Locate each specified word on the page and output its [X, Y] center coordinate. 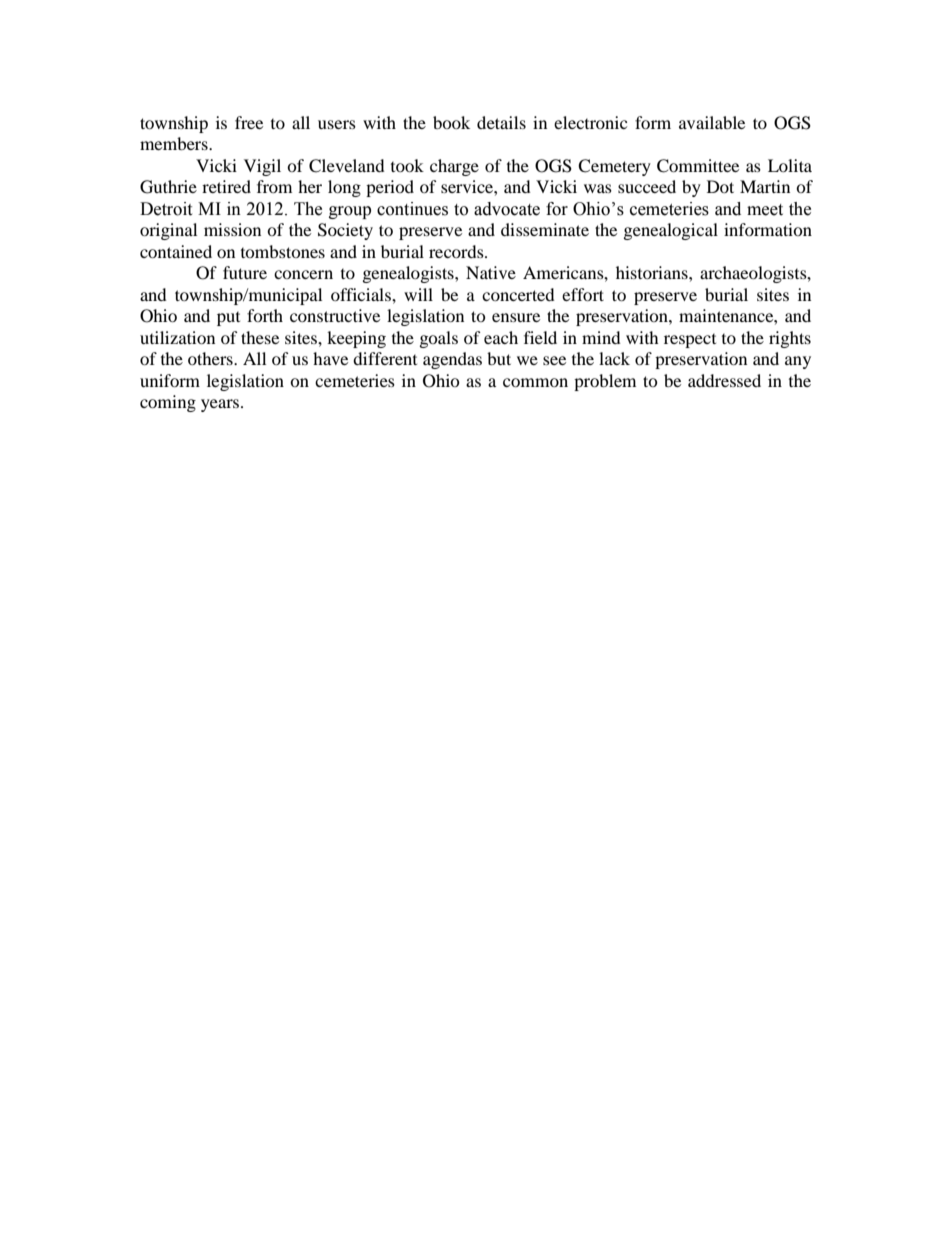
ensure [516, 317]
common [535, 382]
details [501, 122]
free [249, 122]
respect [690, 341]
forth [265, 315]
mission [232, 229]
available [712, 122]
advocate [507, 209]
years [221, 405]
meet [765, 210]
